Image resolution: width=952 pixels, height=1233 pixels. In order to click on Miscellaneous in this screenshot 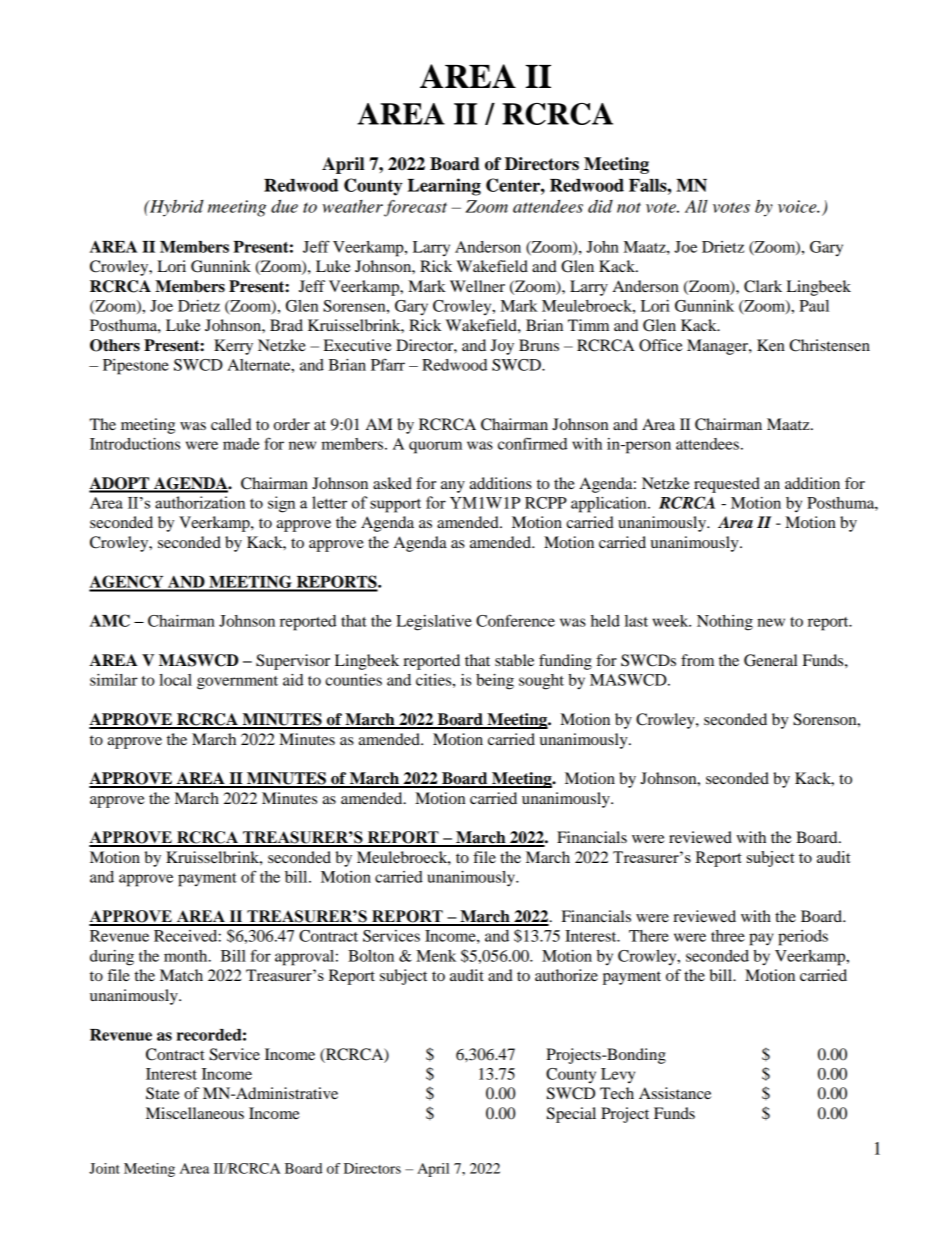, I will do `click(195, 1113)`.
